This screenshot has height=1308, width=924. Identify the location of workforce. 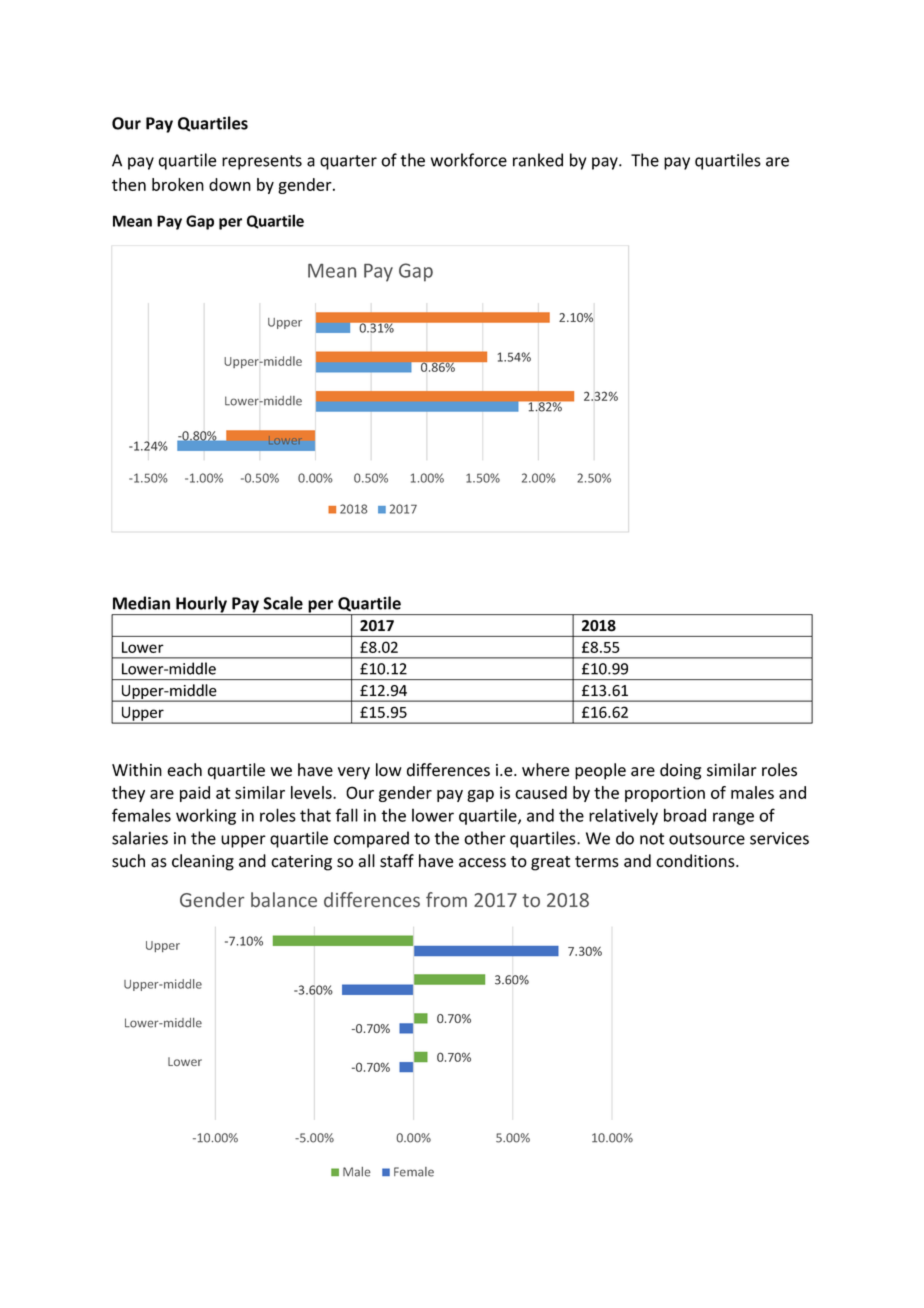
(469, 160).
